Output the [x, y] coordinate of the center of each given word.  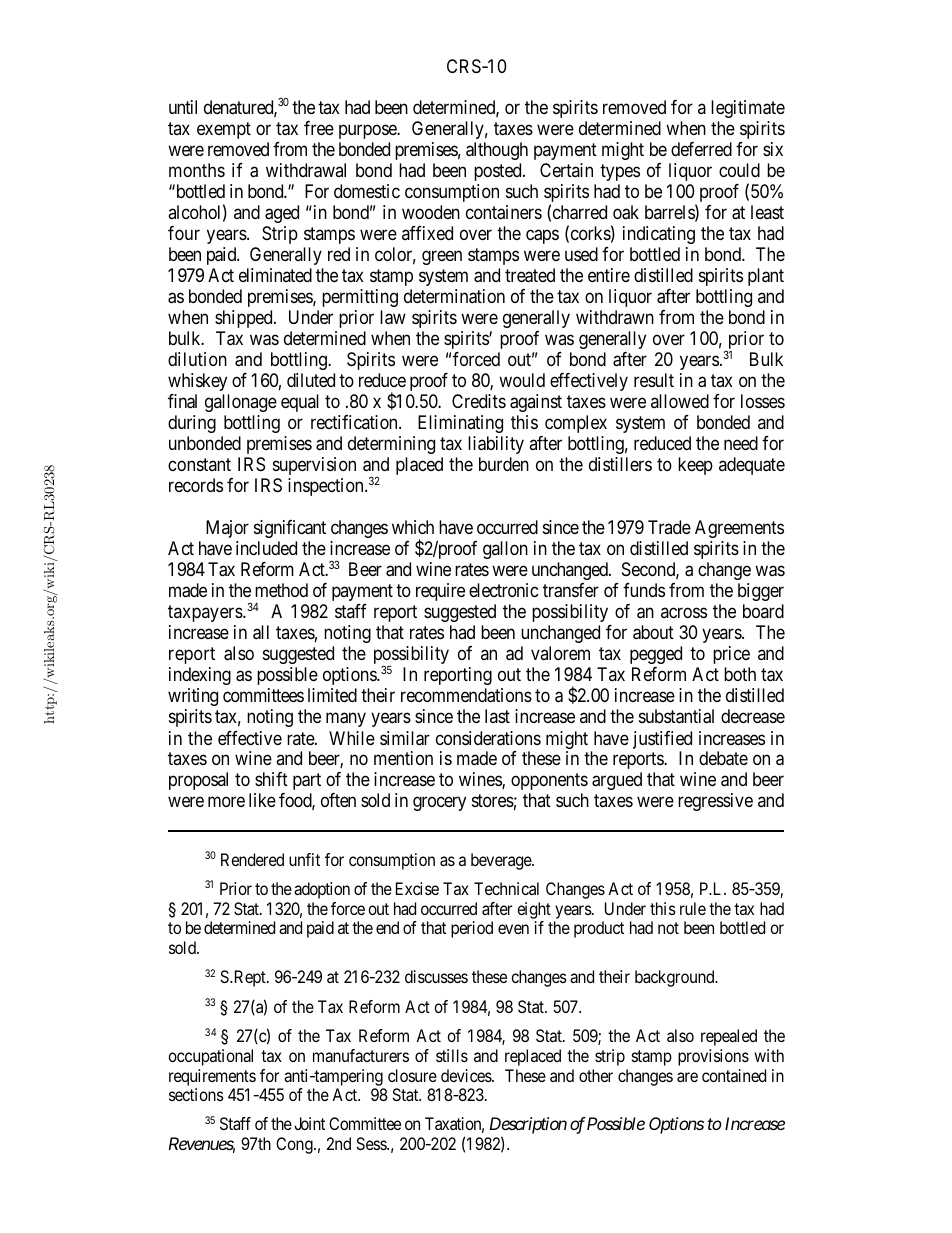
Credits [479, 401]
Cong [295, 1145]
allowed [680, 401]
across [684, 613]
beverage [502, 861]
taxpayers [206, 613]
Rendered [252, 859]
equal [300, 403]
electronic [504, 590]
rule [693, 908]
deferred [701, 149]
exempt [224, 130]
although [497, 151]
